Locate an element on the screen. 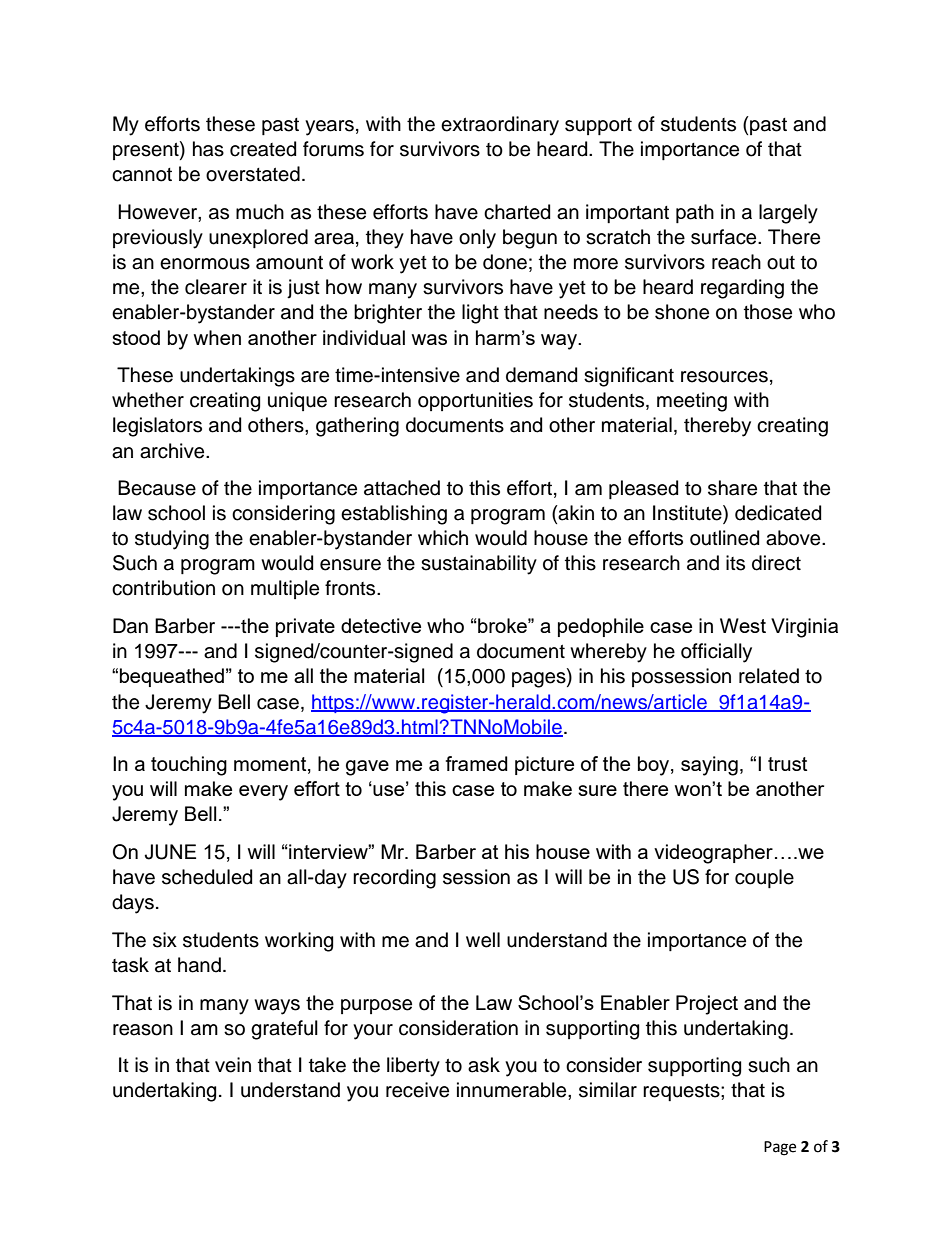 The height and width of the screenshot is (1233, 952). recording is located at coordinates (394, 879).
